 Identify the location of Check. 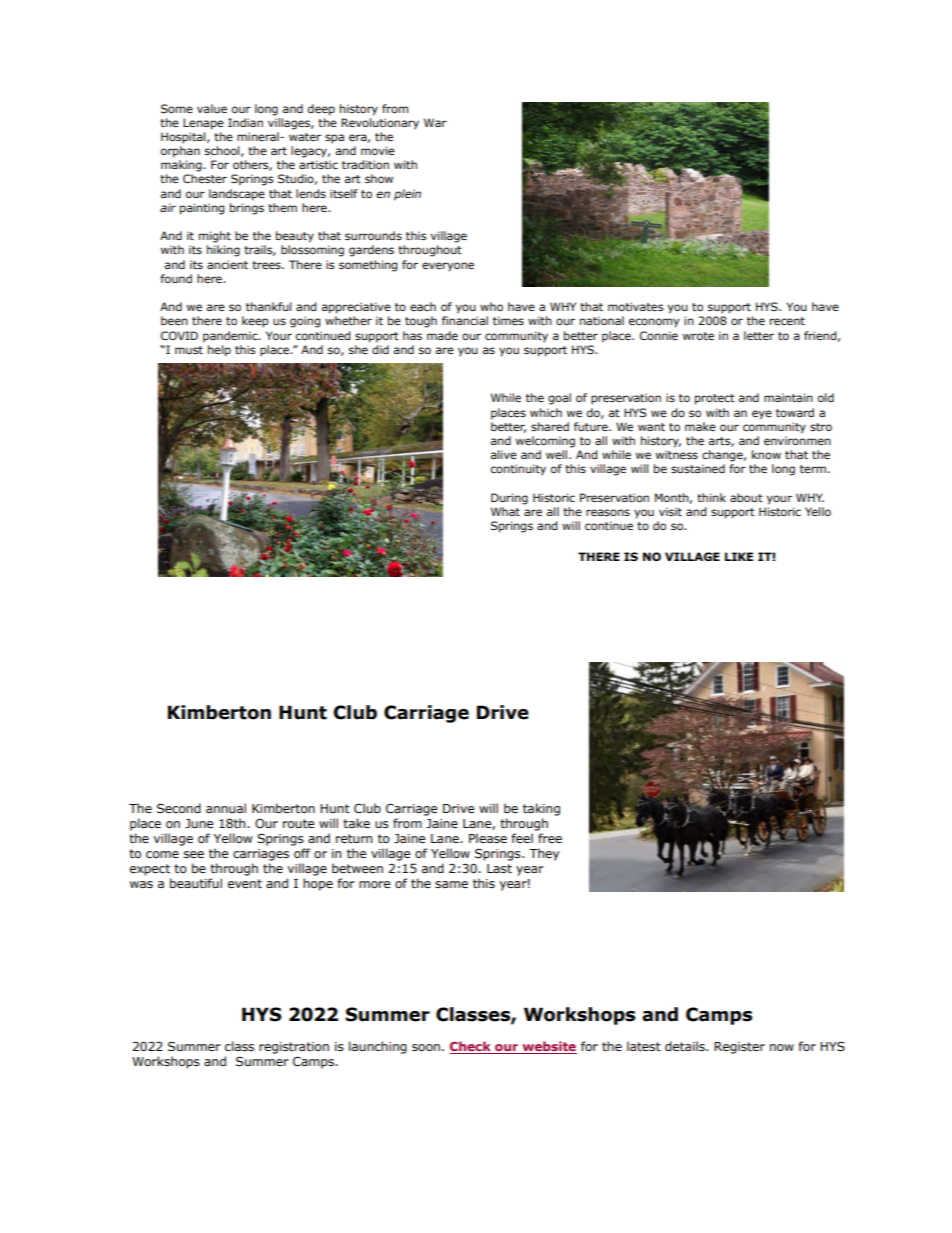
(470, 1046).
